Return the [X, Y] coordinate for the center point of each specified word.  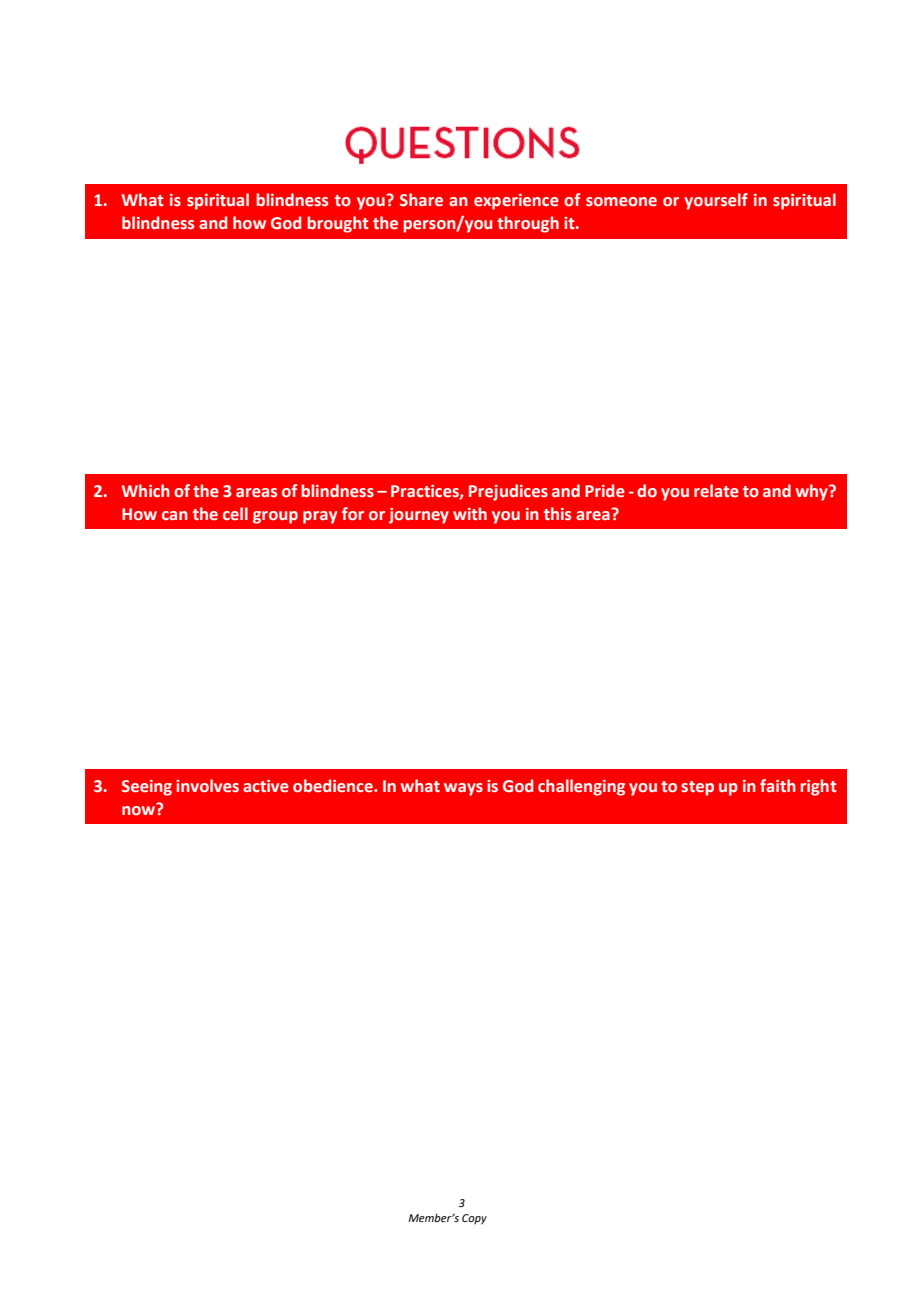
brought [338, 224]
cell [235, 514]
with [470, 514]
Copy [474, 1219]
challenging [581, 787]
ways [463, 789]
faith [778, 786]
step [697, 788]
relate [716, 491]
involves [207, 786]
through [528, 224]
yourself [716, 201]
